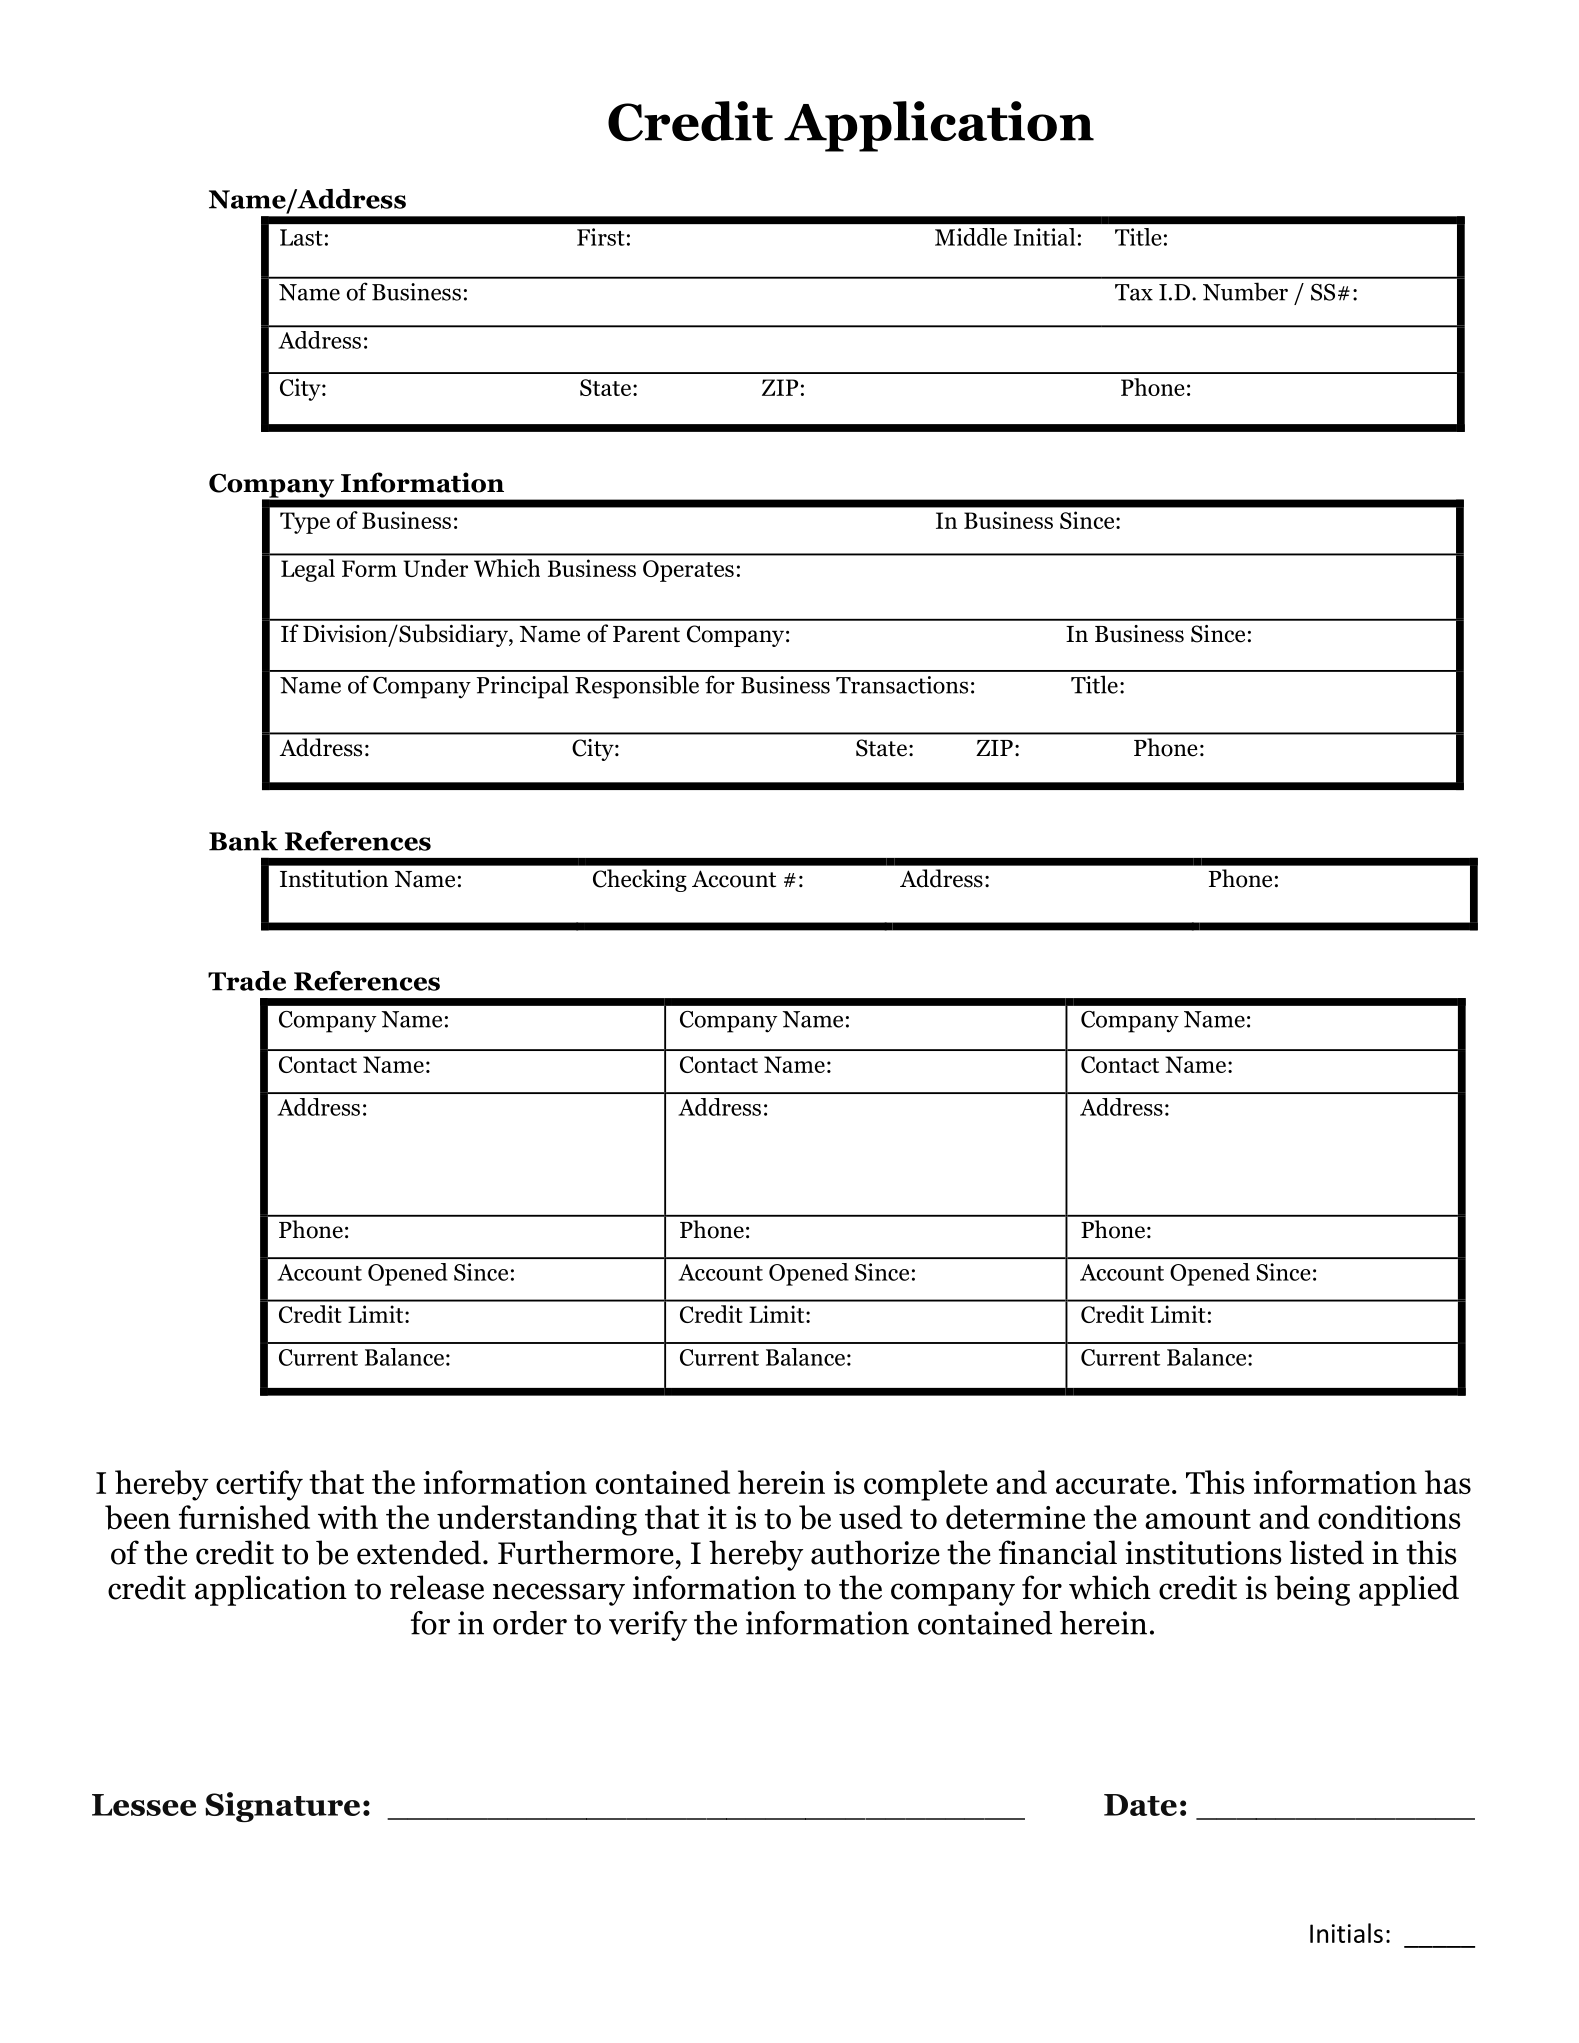 This document has height=2043, width=1579. I want to click on Middle, so click(971, 237).
